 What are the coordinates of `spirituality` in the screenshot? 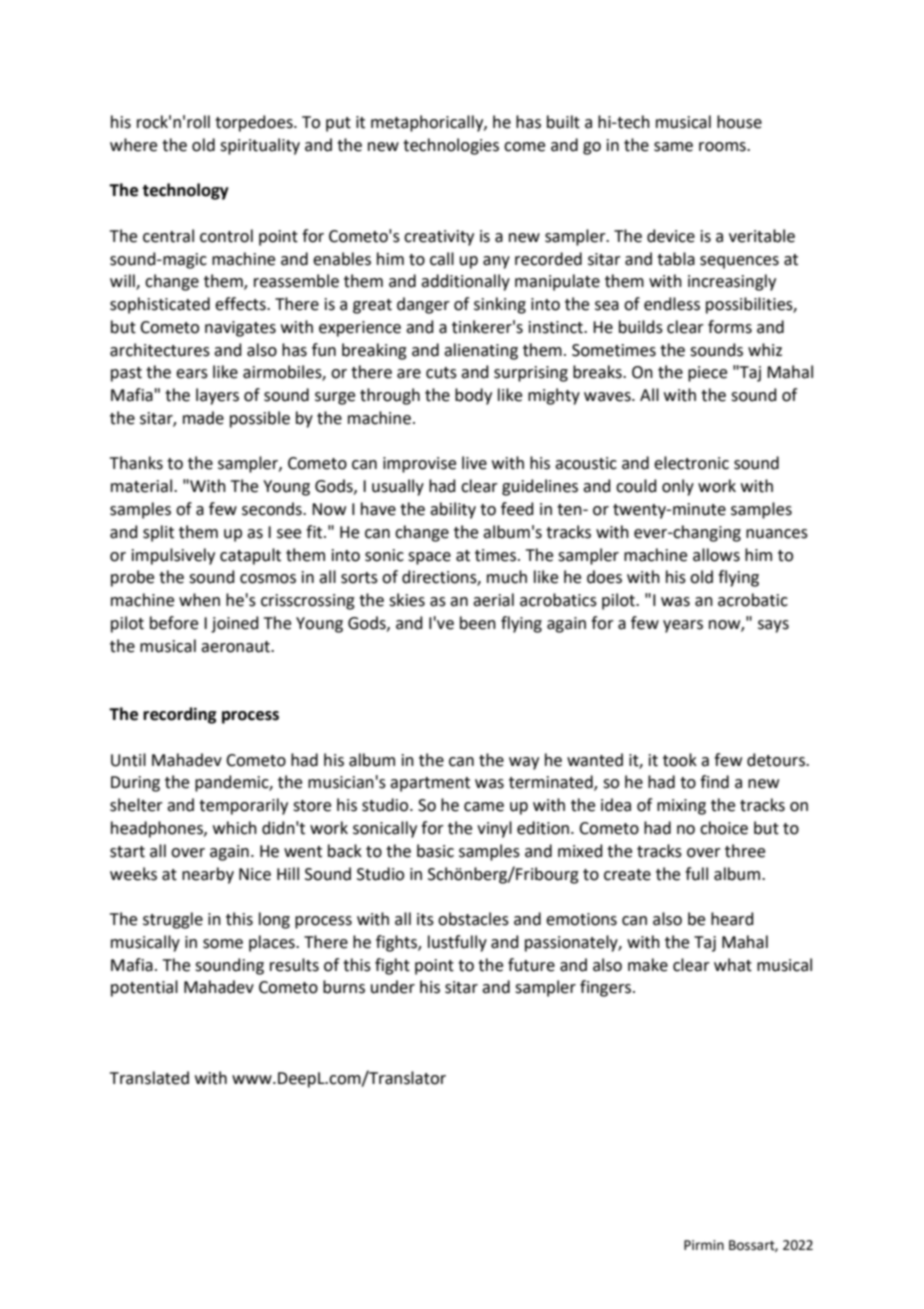 It's located at (260, 146).
